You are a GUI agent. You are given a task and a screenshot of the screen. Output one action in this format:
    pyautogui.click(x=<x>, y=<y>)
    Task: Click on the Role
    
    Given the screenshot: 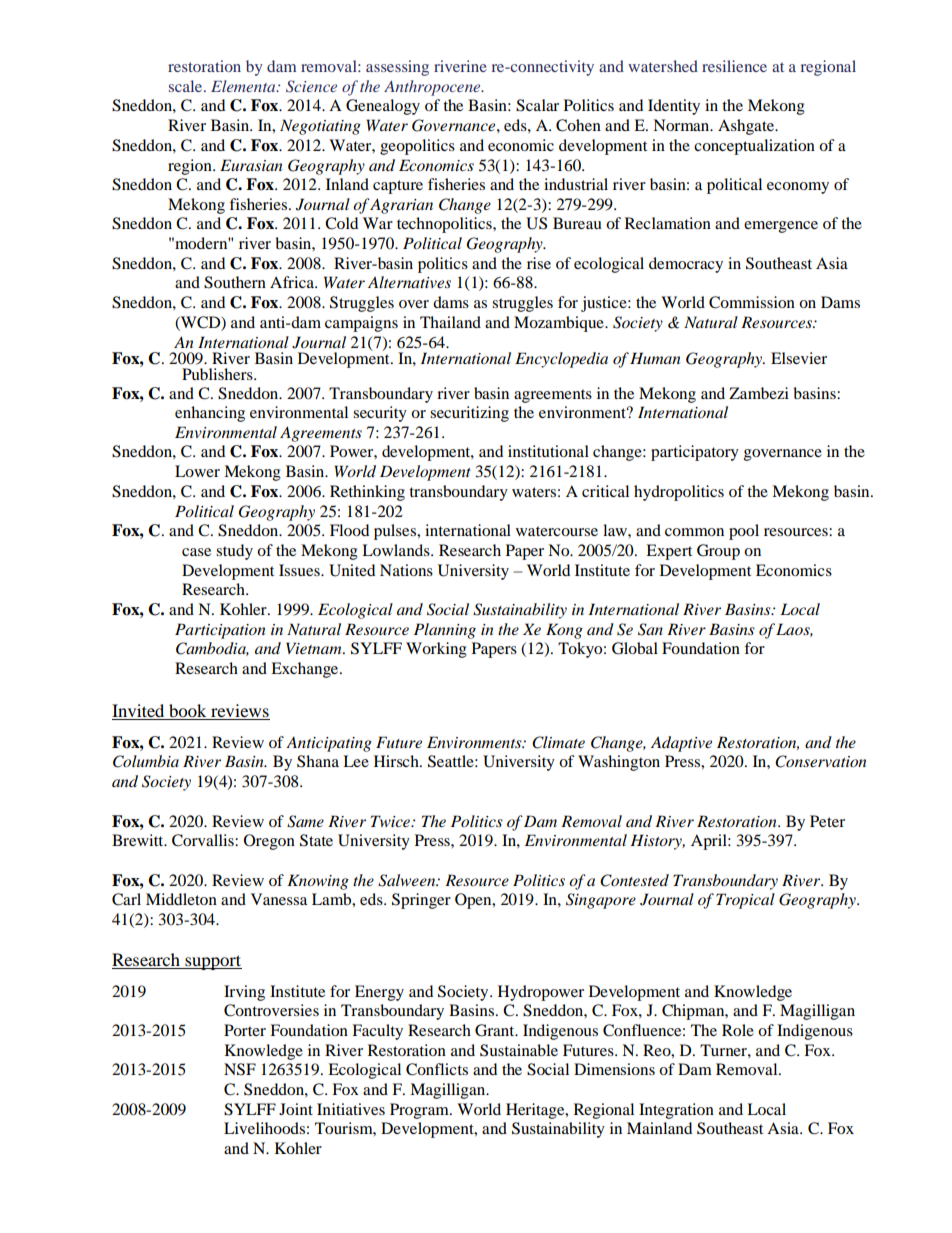 What is the action you would take?
    pyautogui.click(x=738, y=1030)
